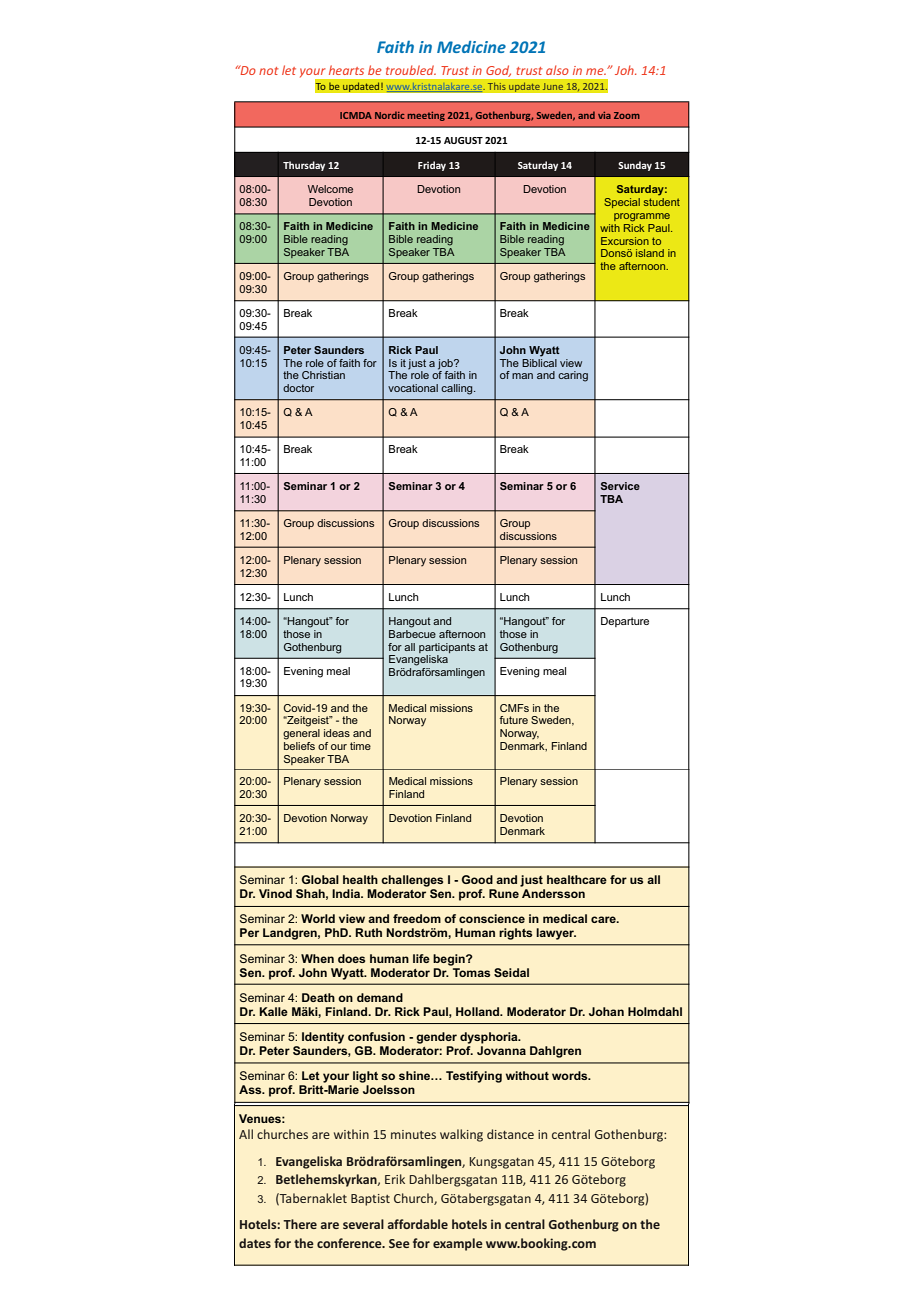 The width and height of the document is (924, 1308). I want to click on Service, so click(620, 486).
